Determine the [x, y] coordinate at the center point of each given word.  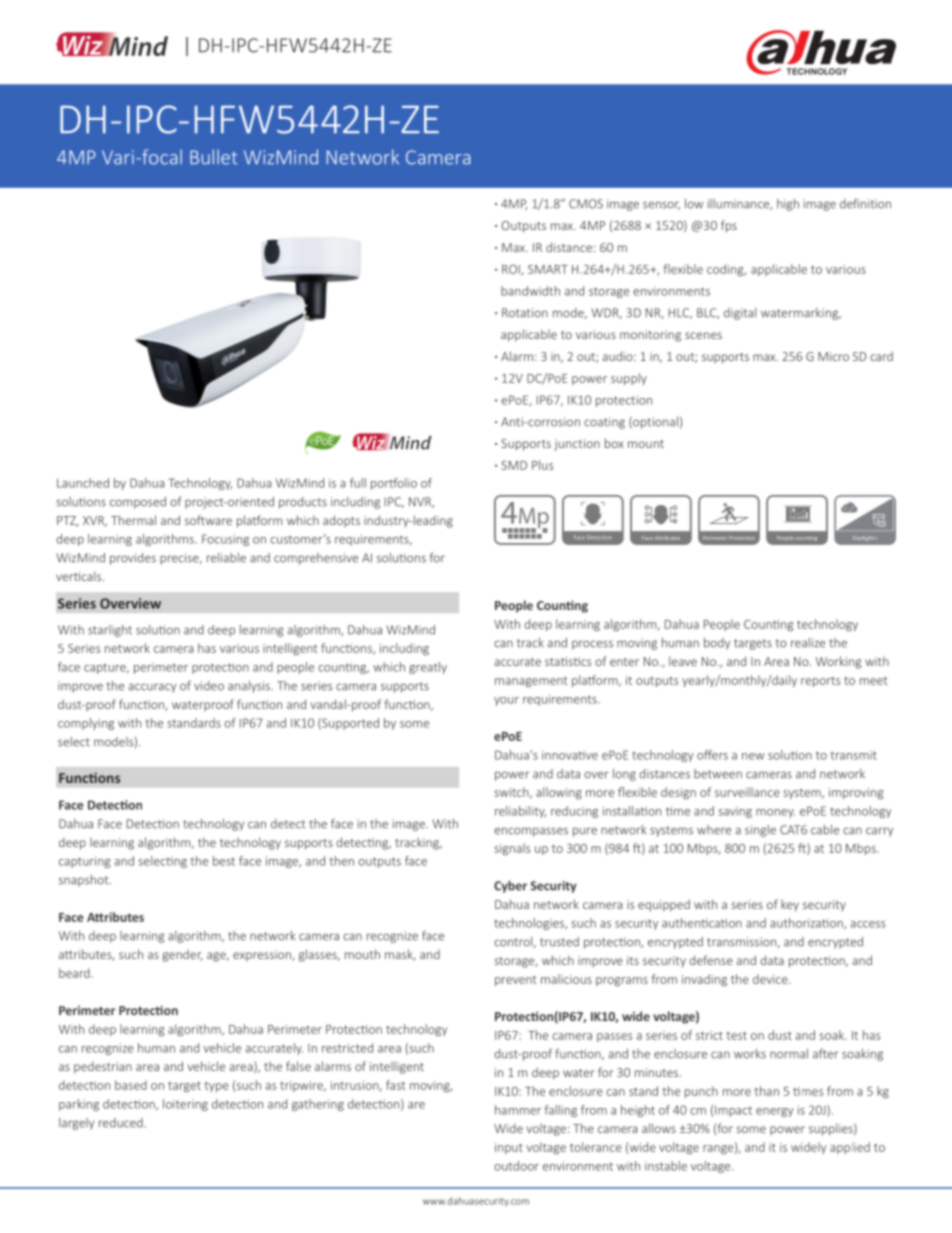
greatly [428, 668]
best [224, 861]
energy [775, 1112]
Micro [833, 356]
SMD [514, 465]
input [509, 1148]
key [790, 906]
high [788, 205]
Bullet [214, 157]
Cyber [510, 886]
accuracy [152, 688]
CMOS [586, 204]
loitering [185, 1105]
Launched [83, 483]
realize [808, 643]
